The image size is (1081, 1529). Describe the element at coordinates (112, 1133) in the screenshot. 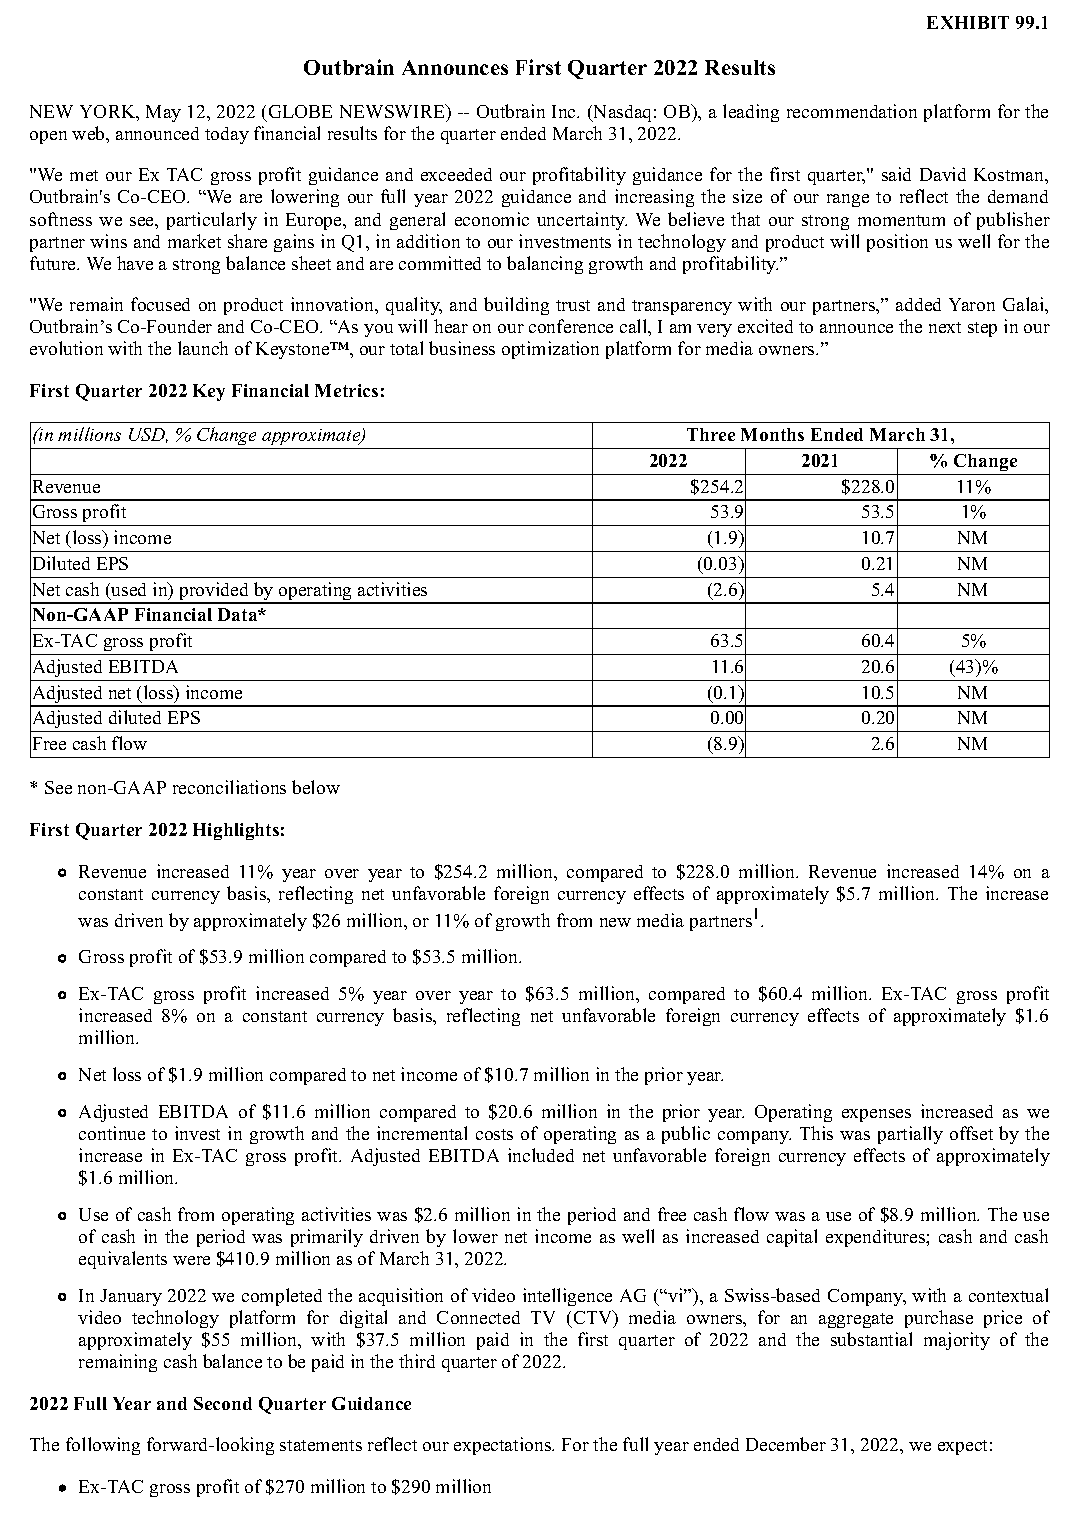

I see `continue` at that location.
